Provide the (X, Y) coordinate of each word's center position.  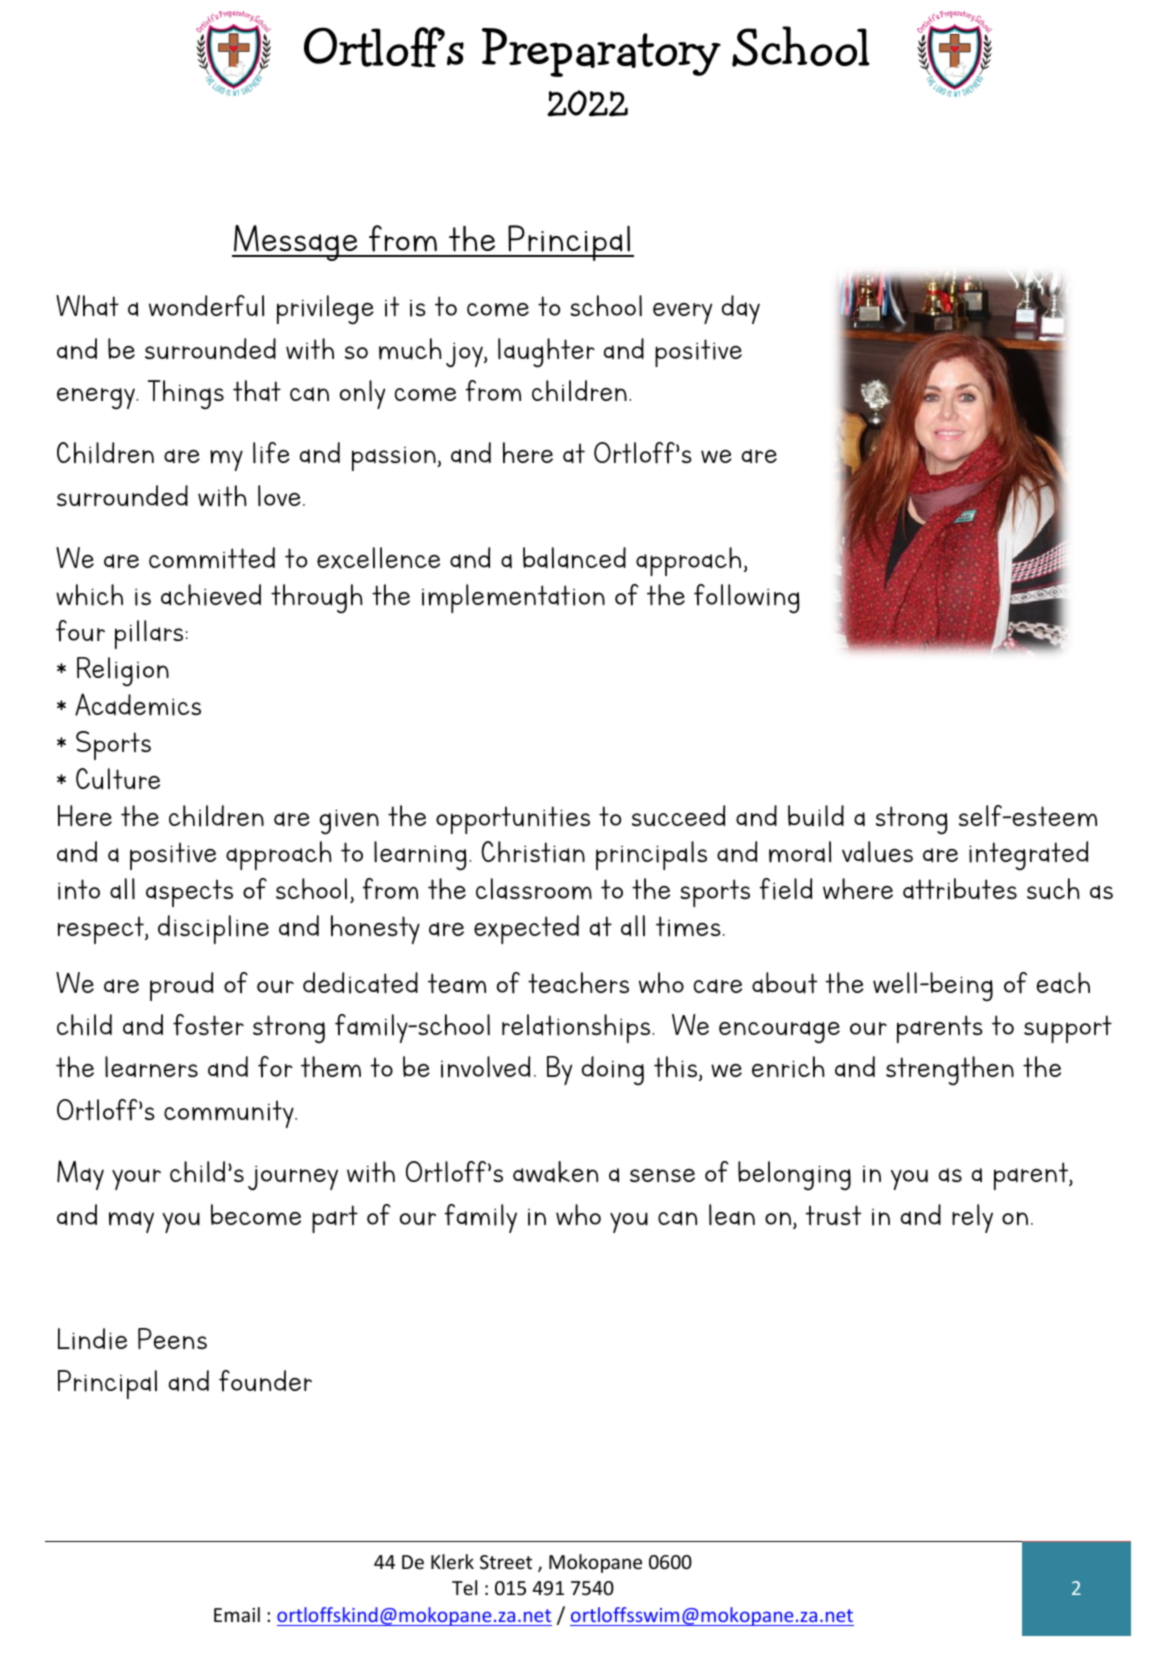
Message (296, 243)
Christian (533, 852)
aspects (189, 893)
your (136, 1179)
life (271, 453)
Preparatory (601, 52)
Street (506, 1562)
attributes (960, 889)
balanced (574, 558)
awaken (555, 1172)
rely (972, 1218)
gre (759, 456)
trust (833, 1215)
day (741, 309)
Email (237, 1614)
